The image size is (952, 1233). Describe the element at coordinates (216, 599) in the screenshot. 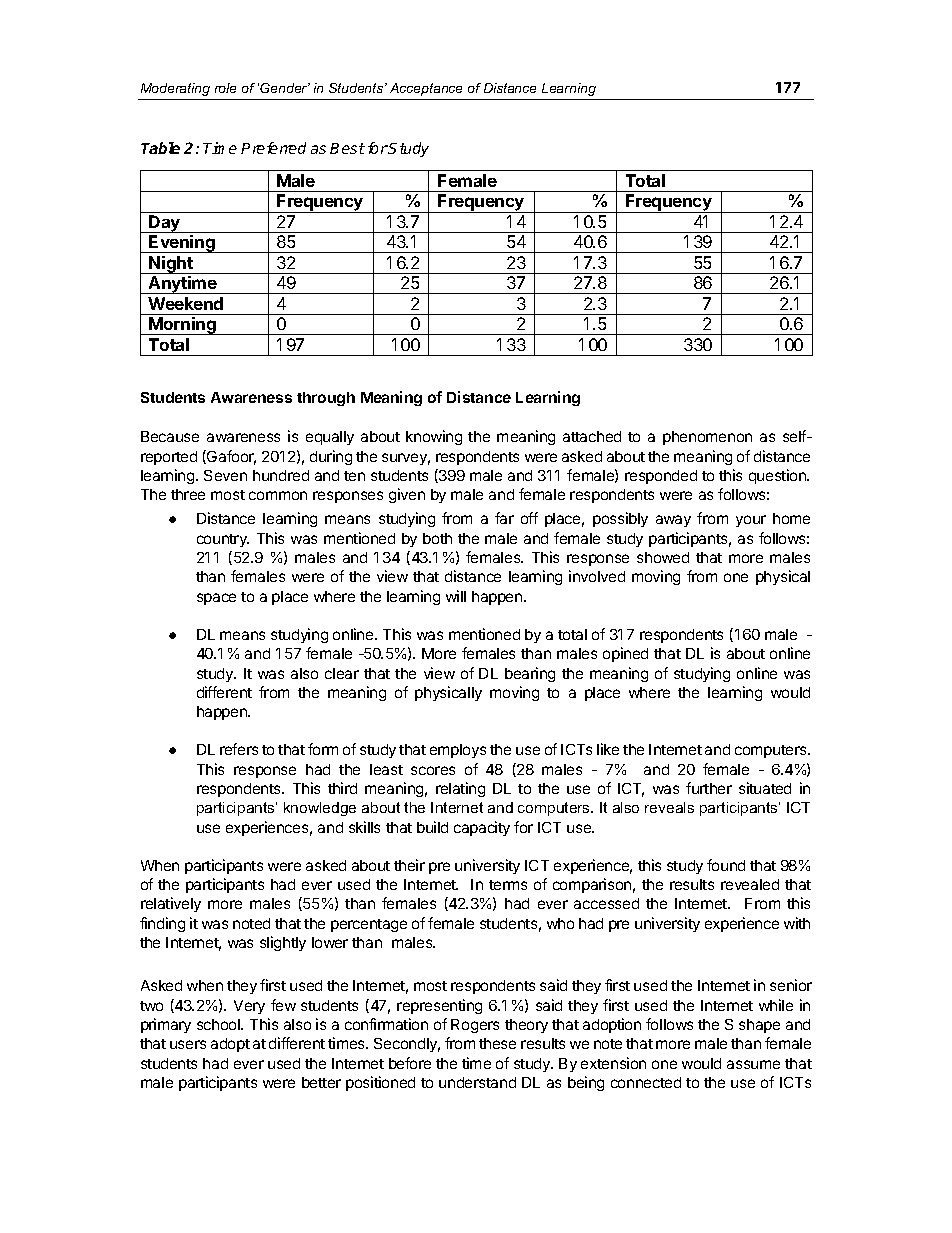

I see `space` at that location.
